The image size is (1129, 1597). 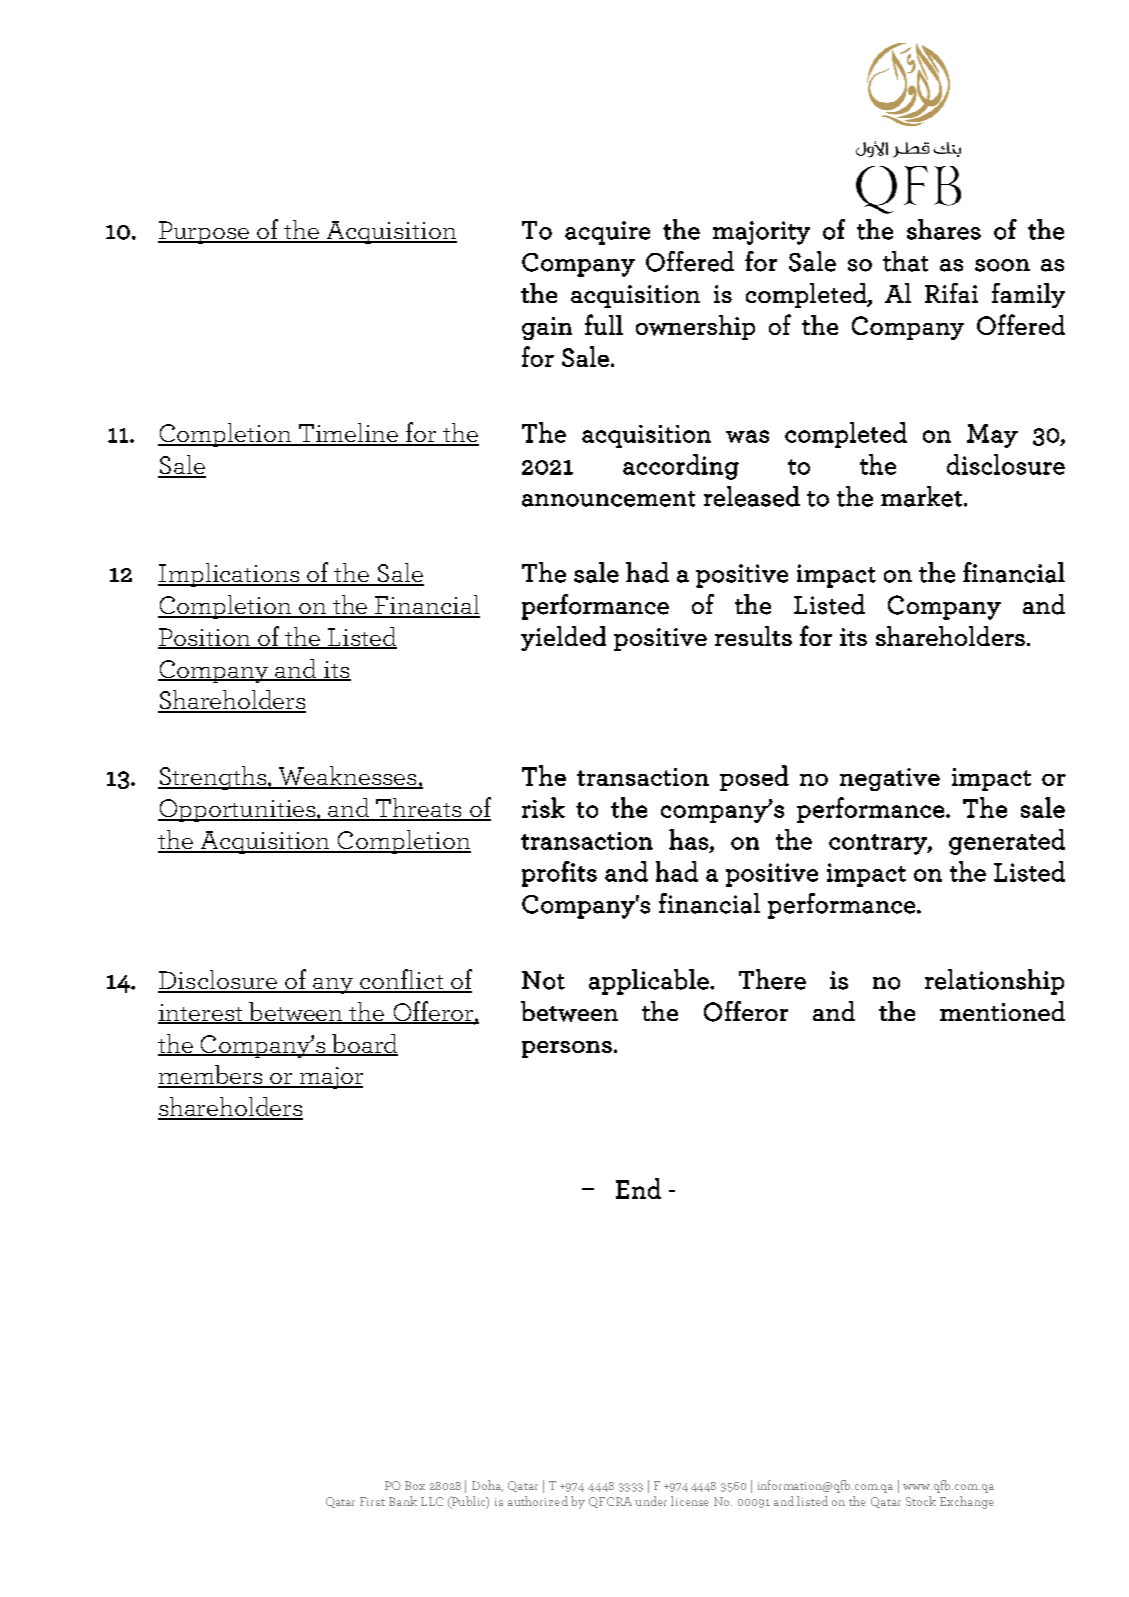 What do you see at coordinates (921, 496) in the image?
I see `market` at bounding box center [921, 496].
